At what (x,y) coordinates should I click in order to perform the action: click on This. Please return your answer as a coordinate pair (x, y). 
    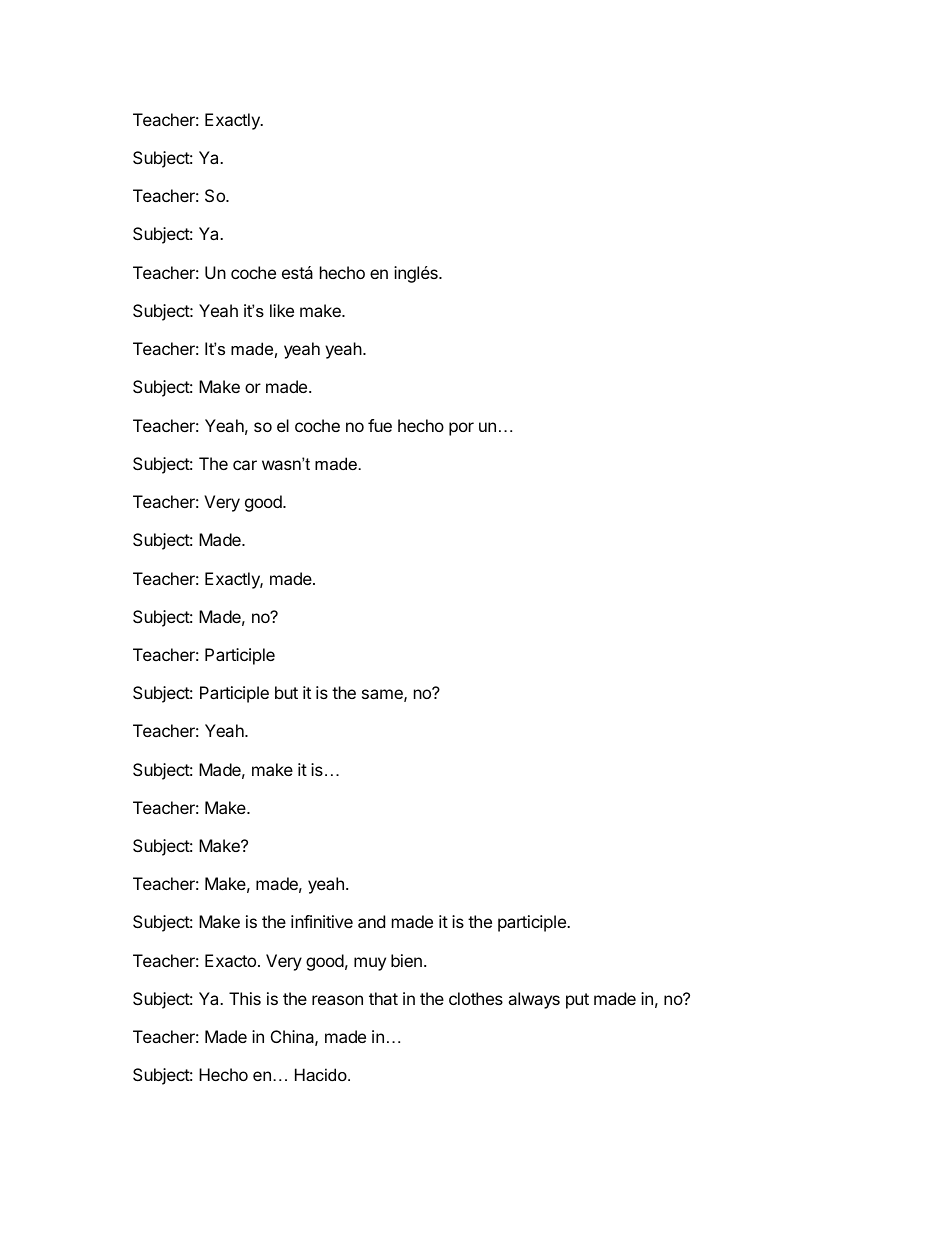
    Looking at the image, I should click on (245, 998).
